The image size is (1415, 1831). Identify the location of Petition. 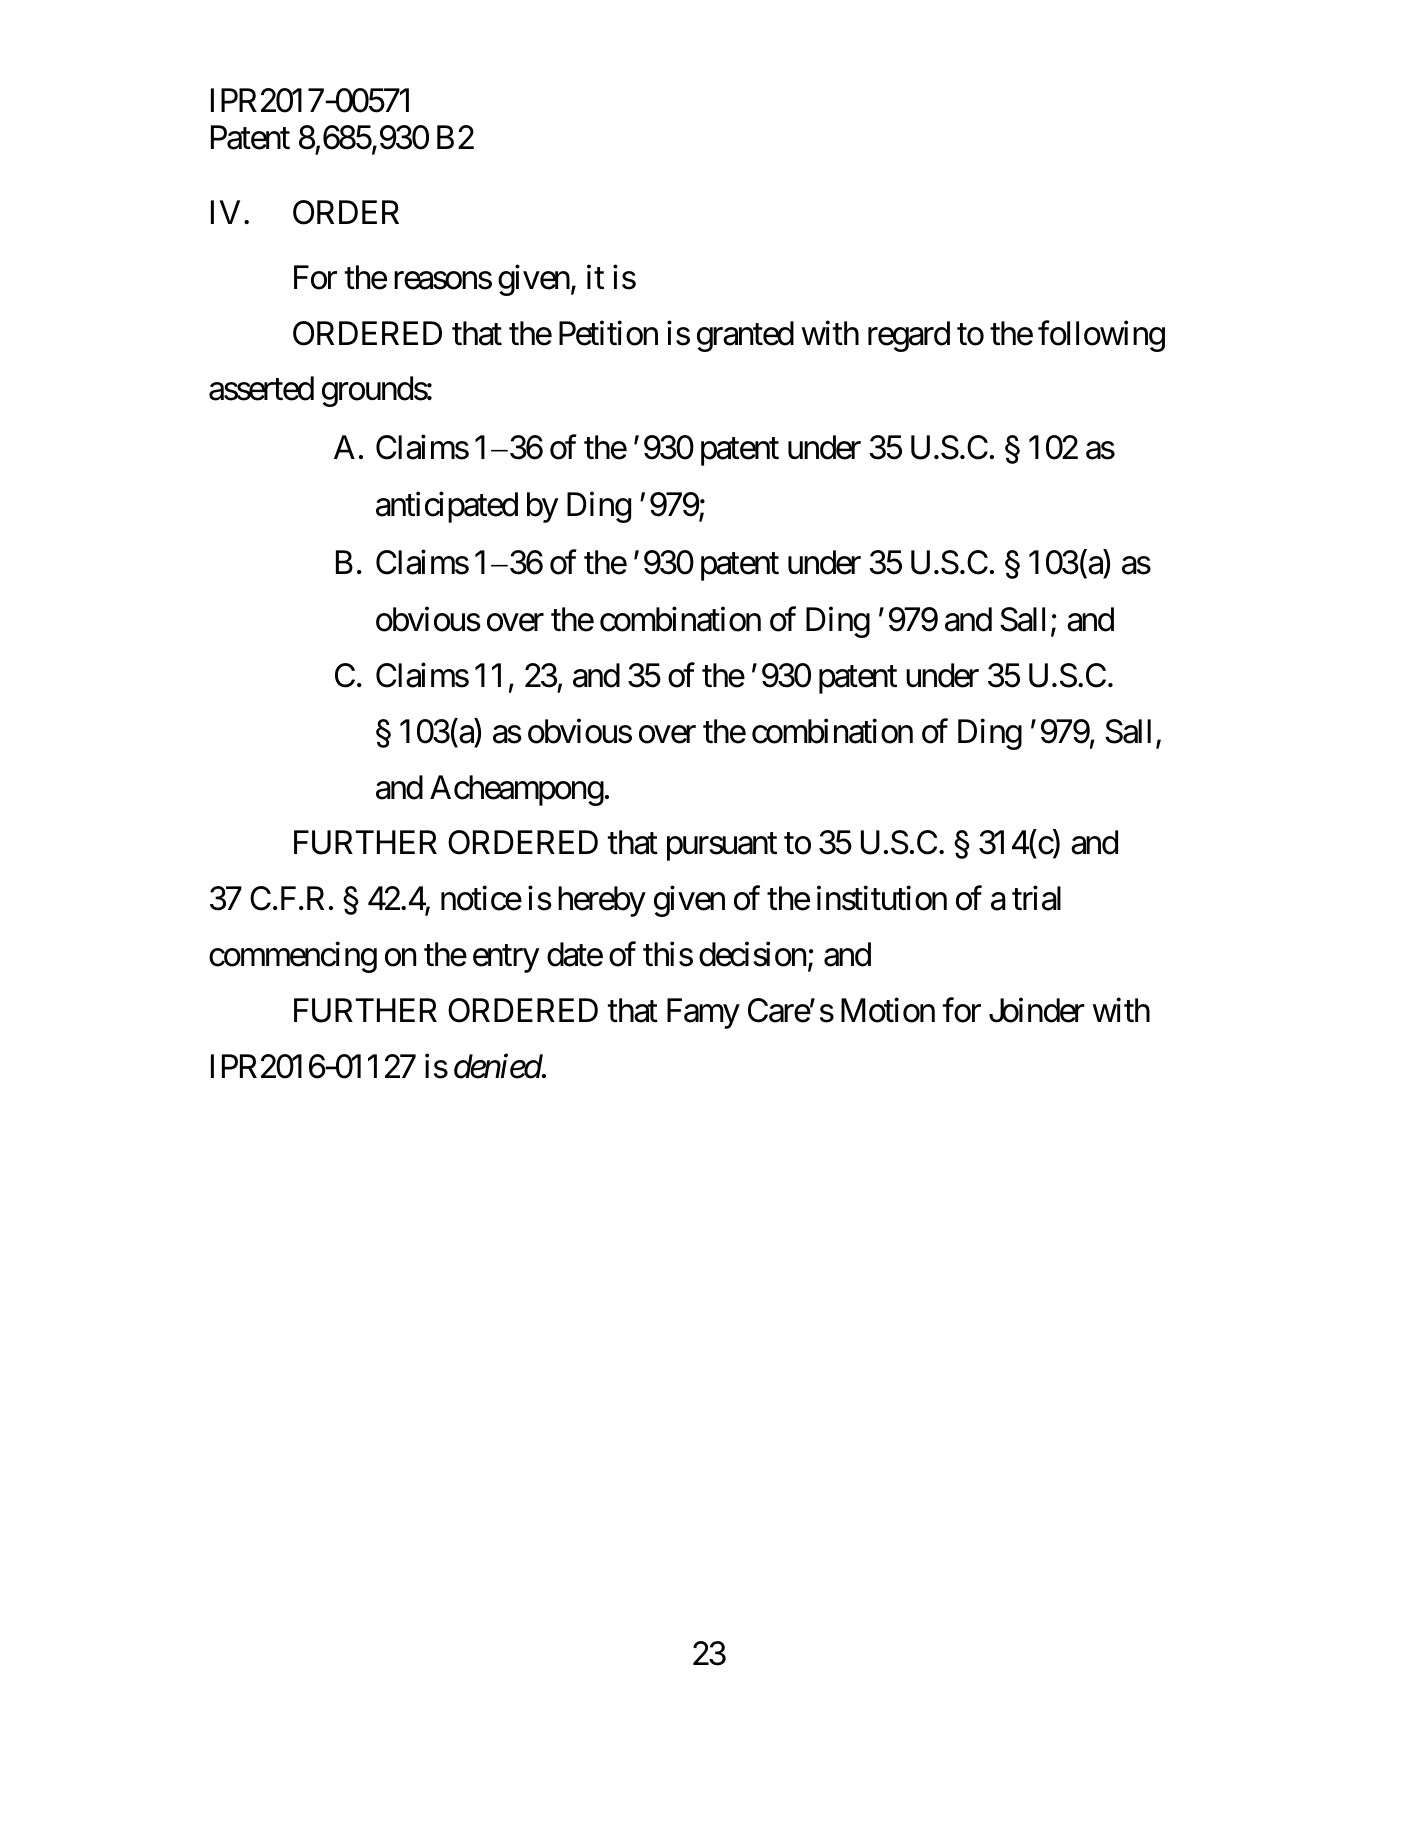
(608, 333).
